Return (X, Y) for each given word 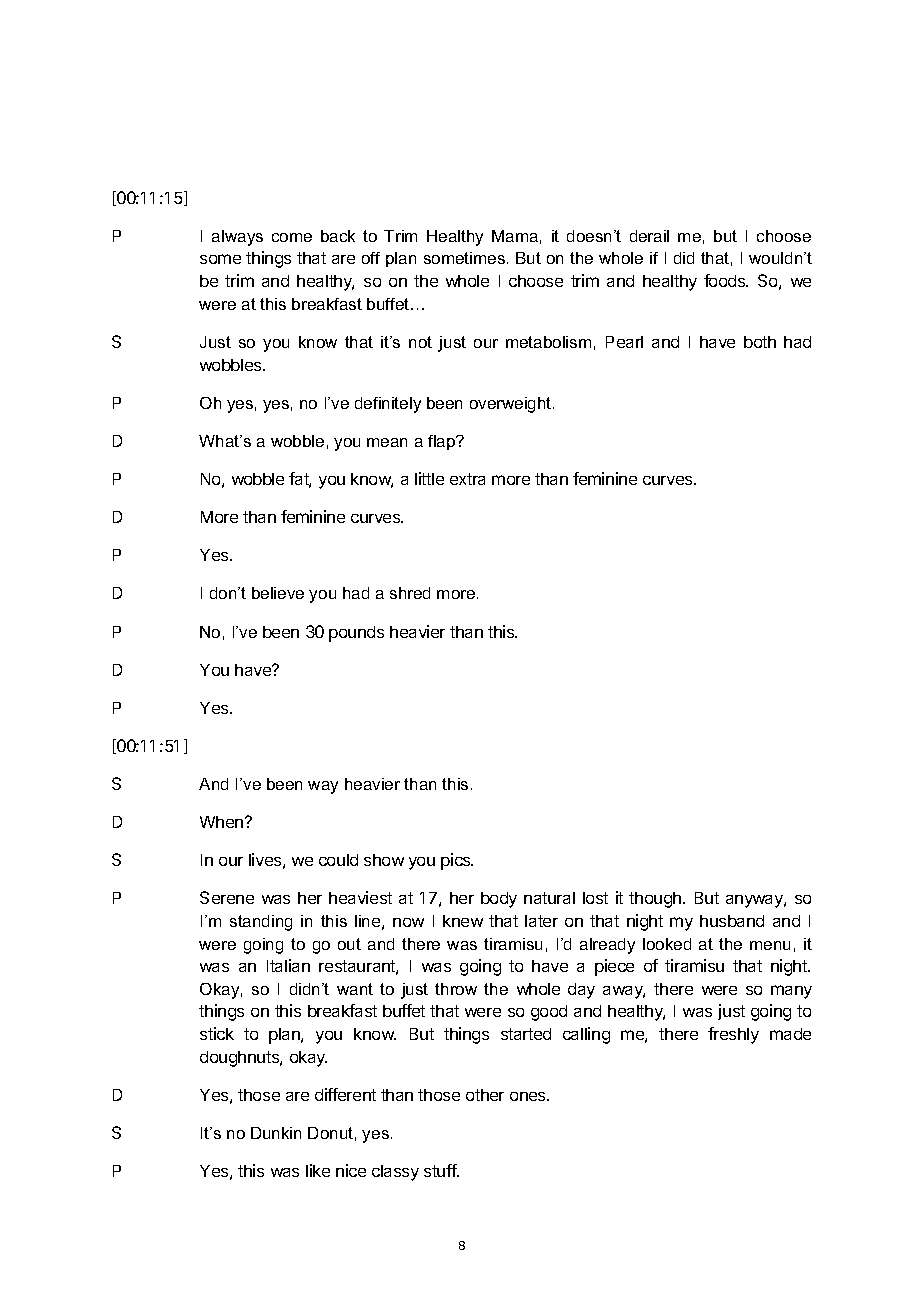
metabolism (548, 342)
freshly (733, 1035)
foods (726, 280)
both (760, 342)
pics (457, 861)
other (485, 1095)
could (338, 860)
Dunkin (276, 1133)
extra (467, 479)
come (292, 237)
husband (732, 921)
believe (278, 593)
